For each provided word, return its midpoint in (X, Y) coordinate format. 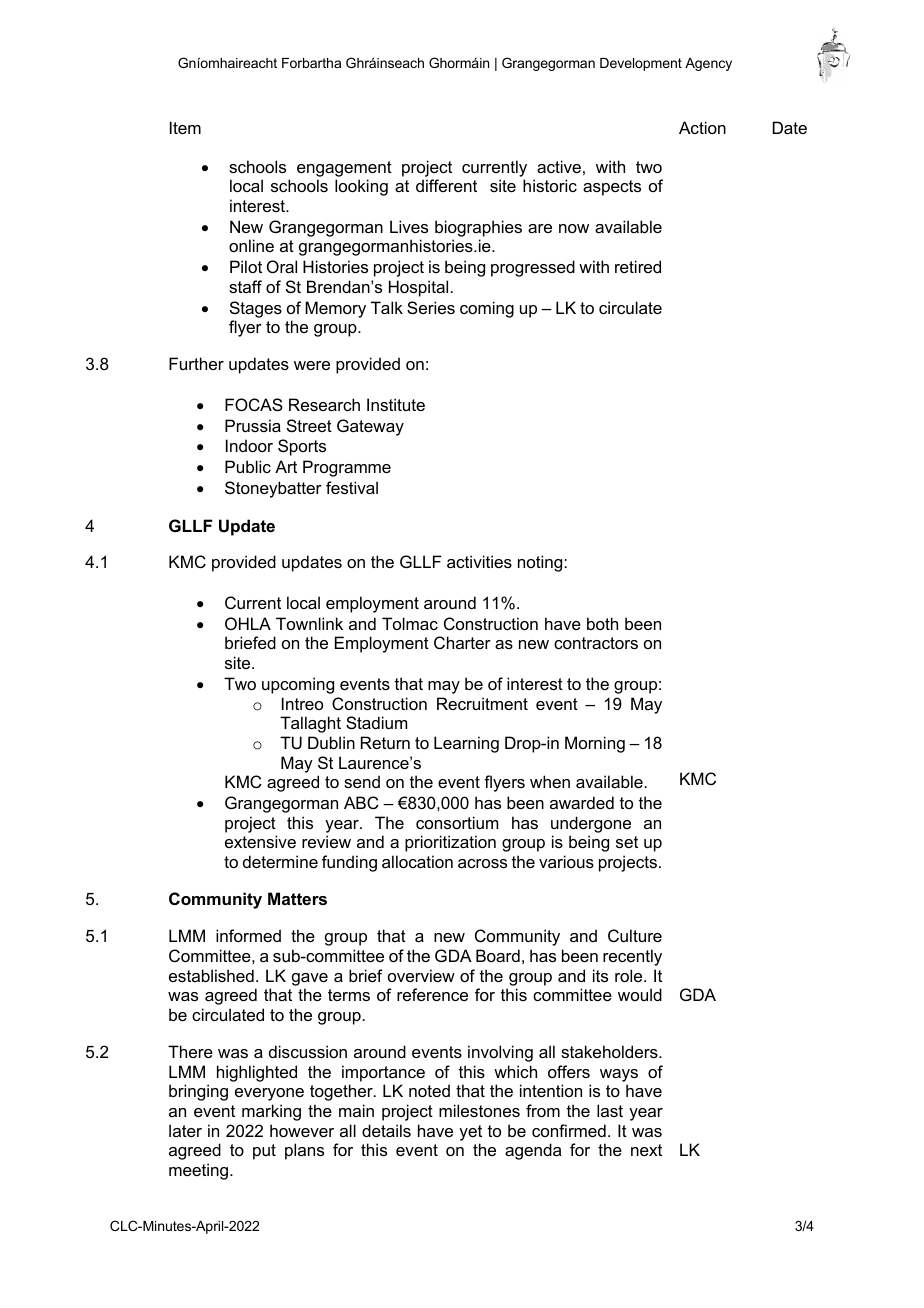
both (602, 623)
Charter (462, 642)
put (264, 1152)
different (446, 185)
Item (185, 127)
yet (470, 1133)
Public (248, 466)
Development (641, 64)
